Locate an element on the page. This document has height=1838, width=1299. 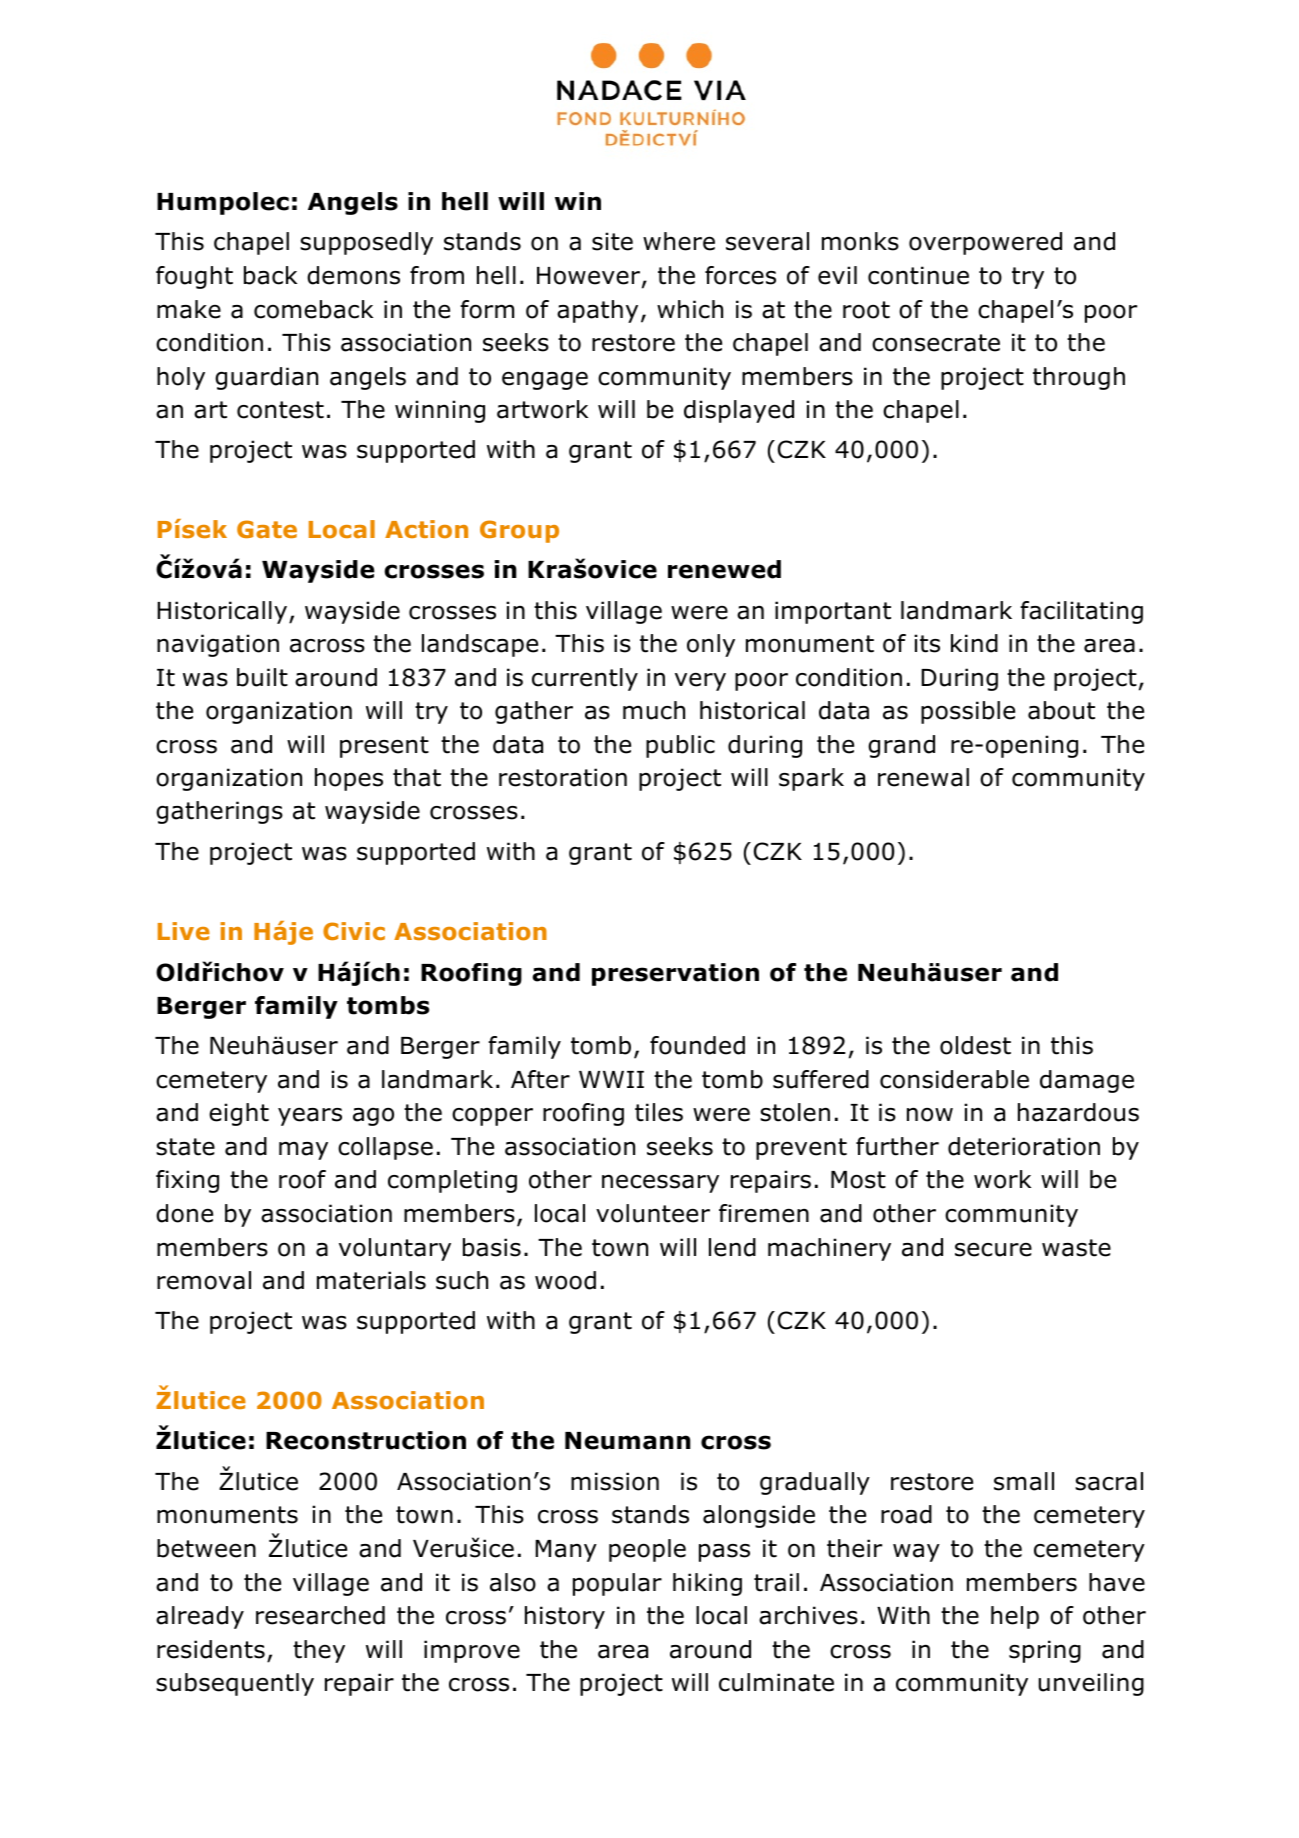
help is located at coordinates (1015, 1617).
